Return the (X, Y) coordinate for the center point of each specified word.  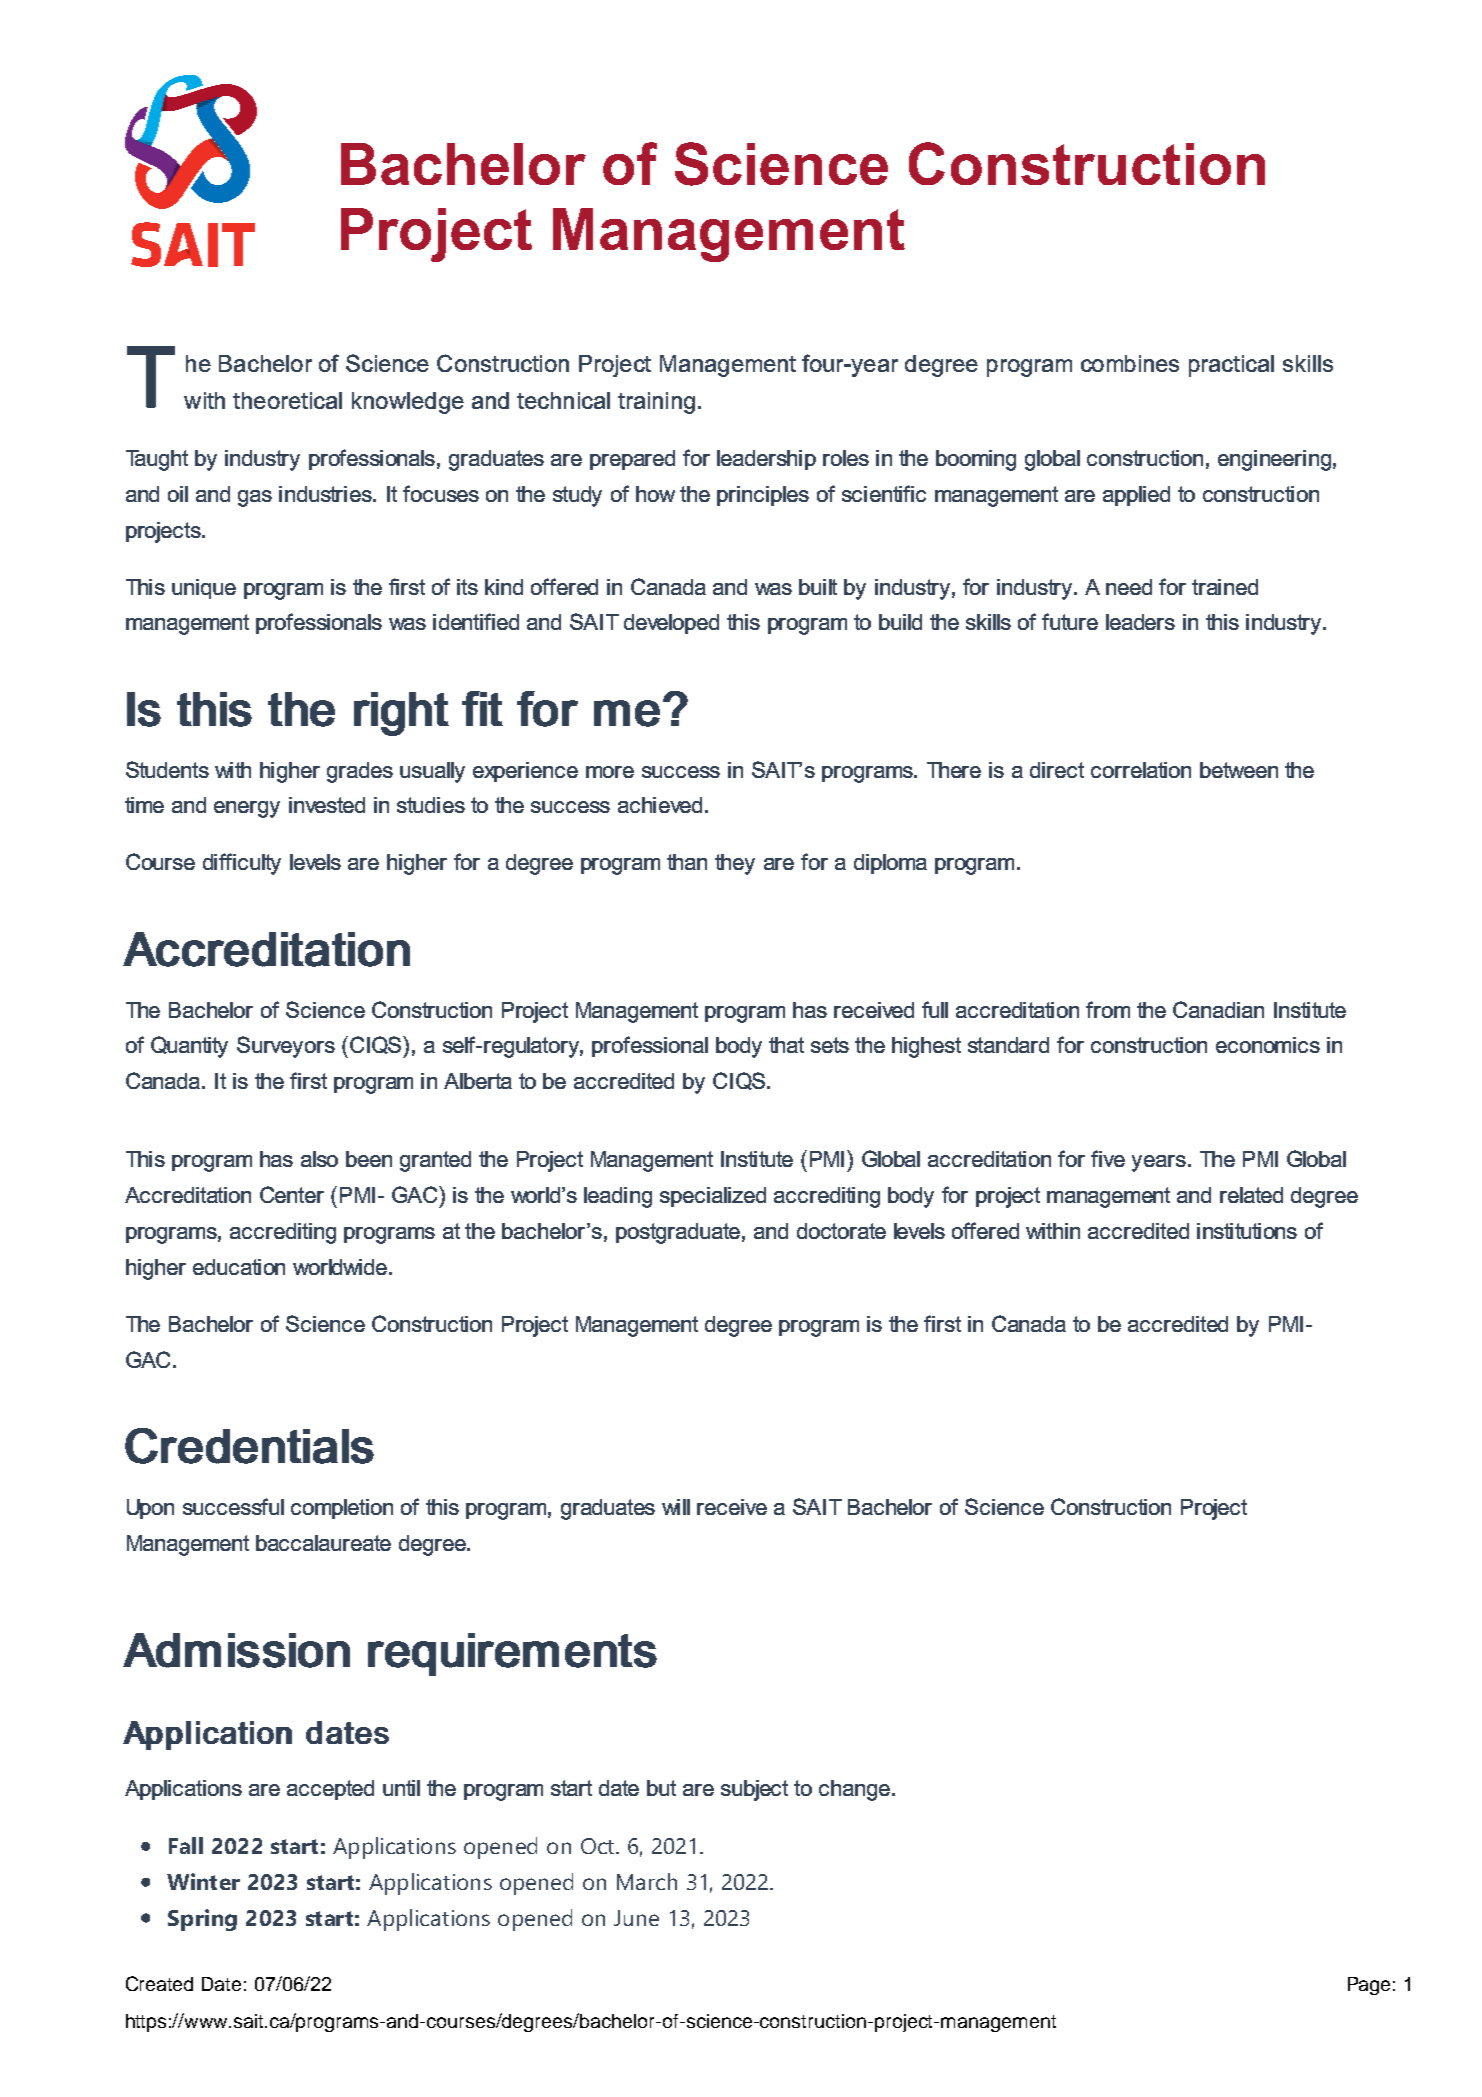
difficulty (242, 864)
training (656, 403)
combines (1130, 363)
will (676, 1507)
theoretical (287, 400)
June (636, 1918)
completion (342, 1509)
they (735, 864)
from (1108, 1009)
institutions (1247, 1231)
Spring (202, 1920)
